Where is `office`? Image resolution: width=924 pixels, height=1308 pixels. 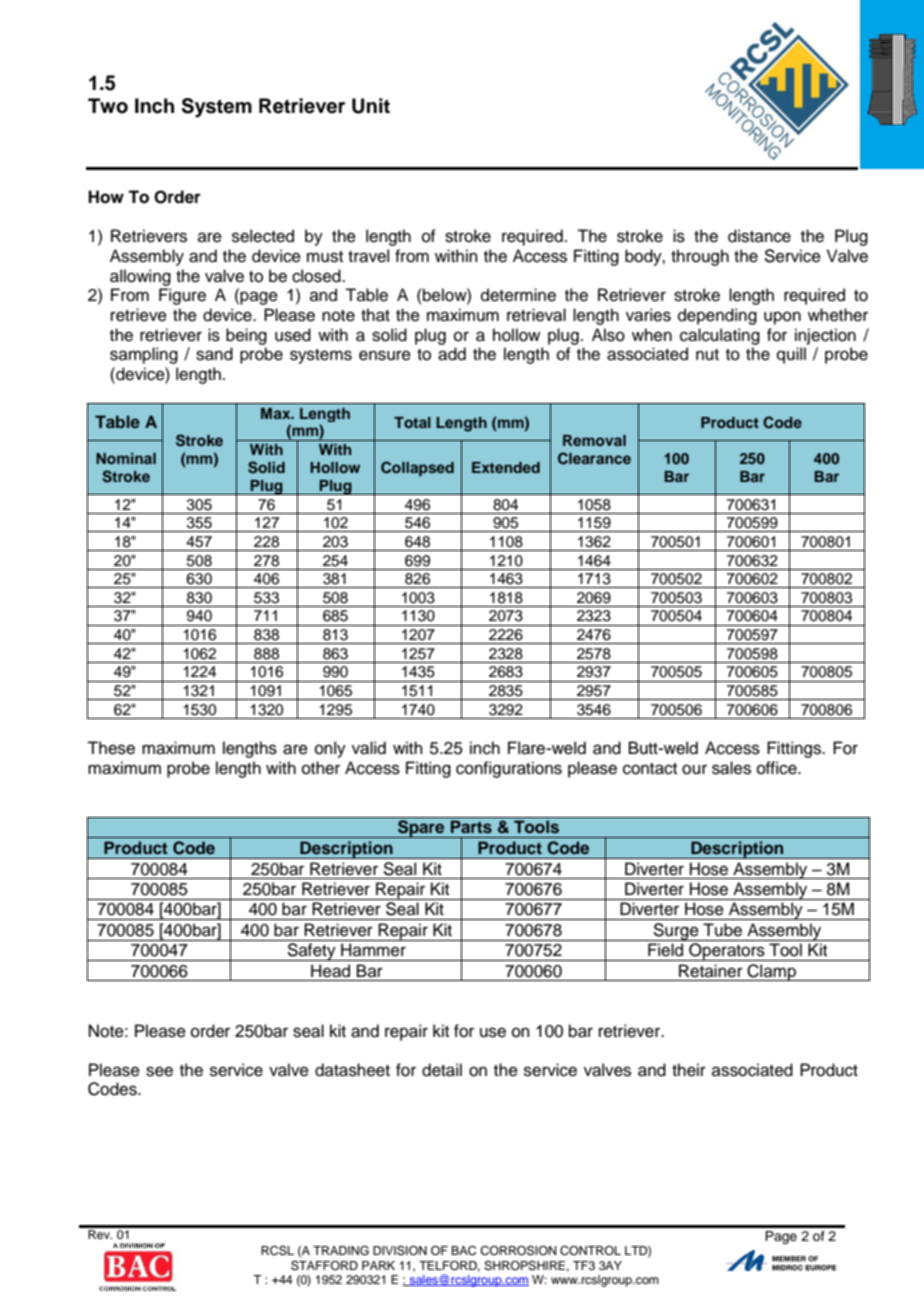
office is located at coordinates (778, 768).
